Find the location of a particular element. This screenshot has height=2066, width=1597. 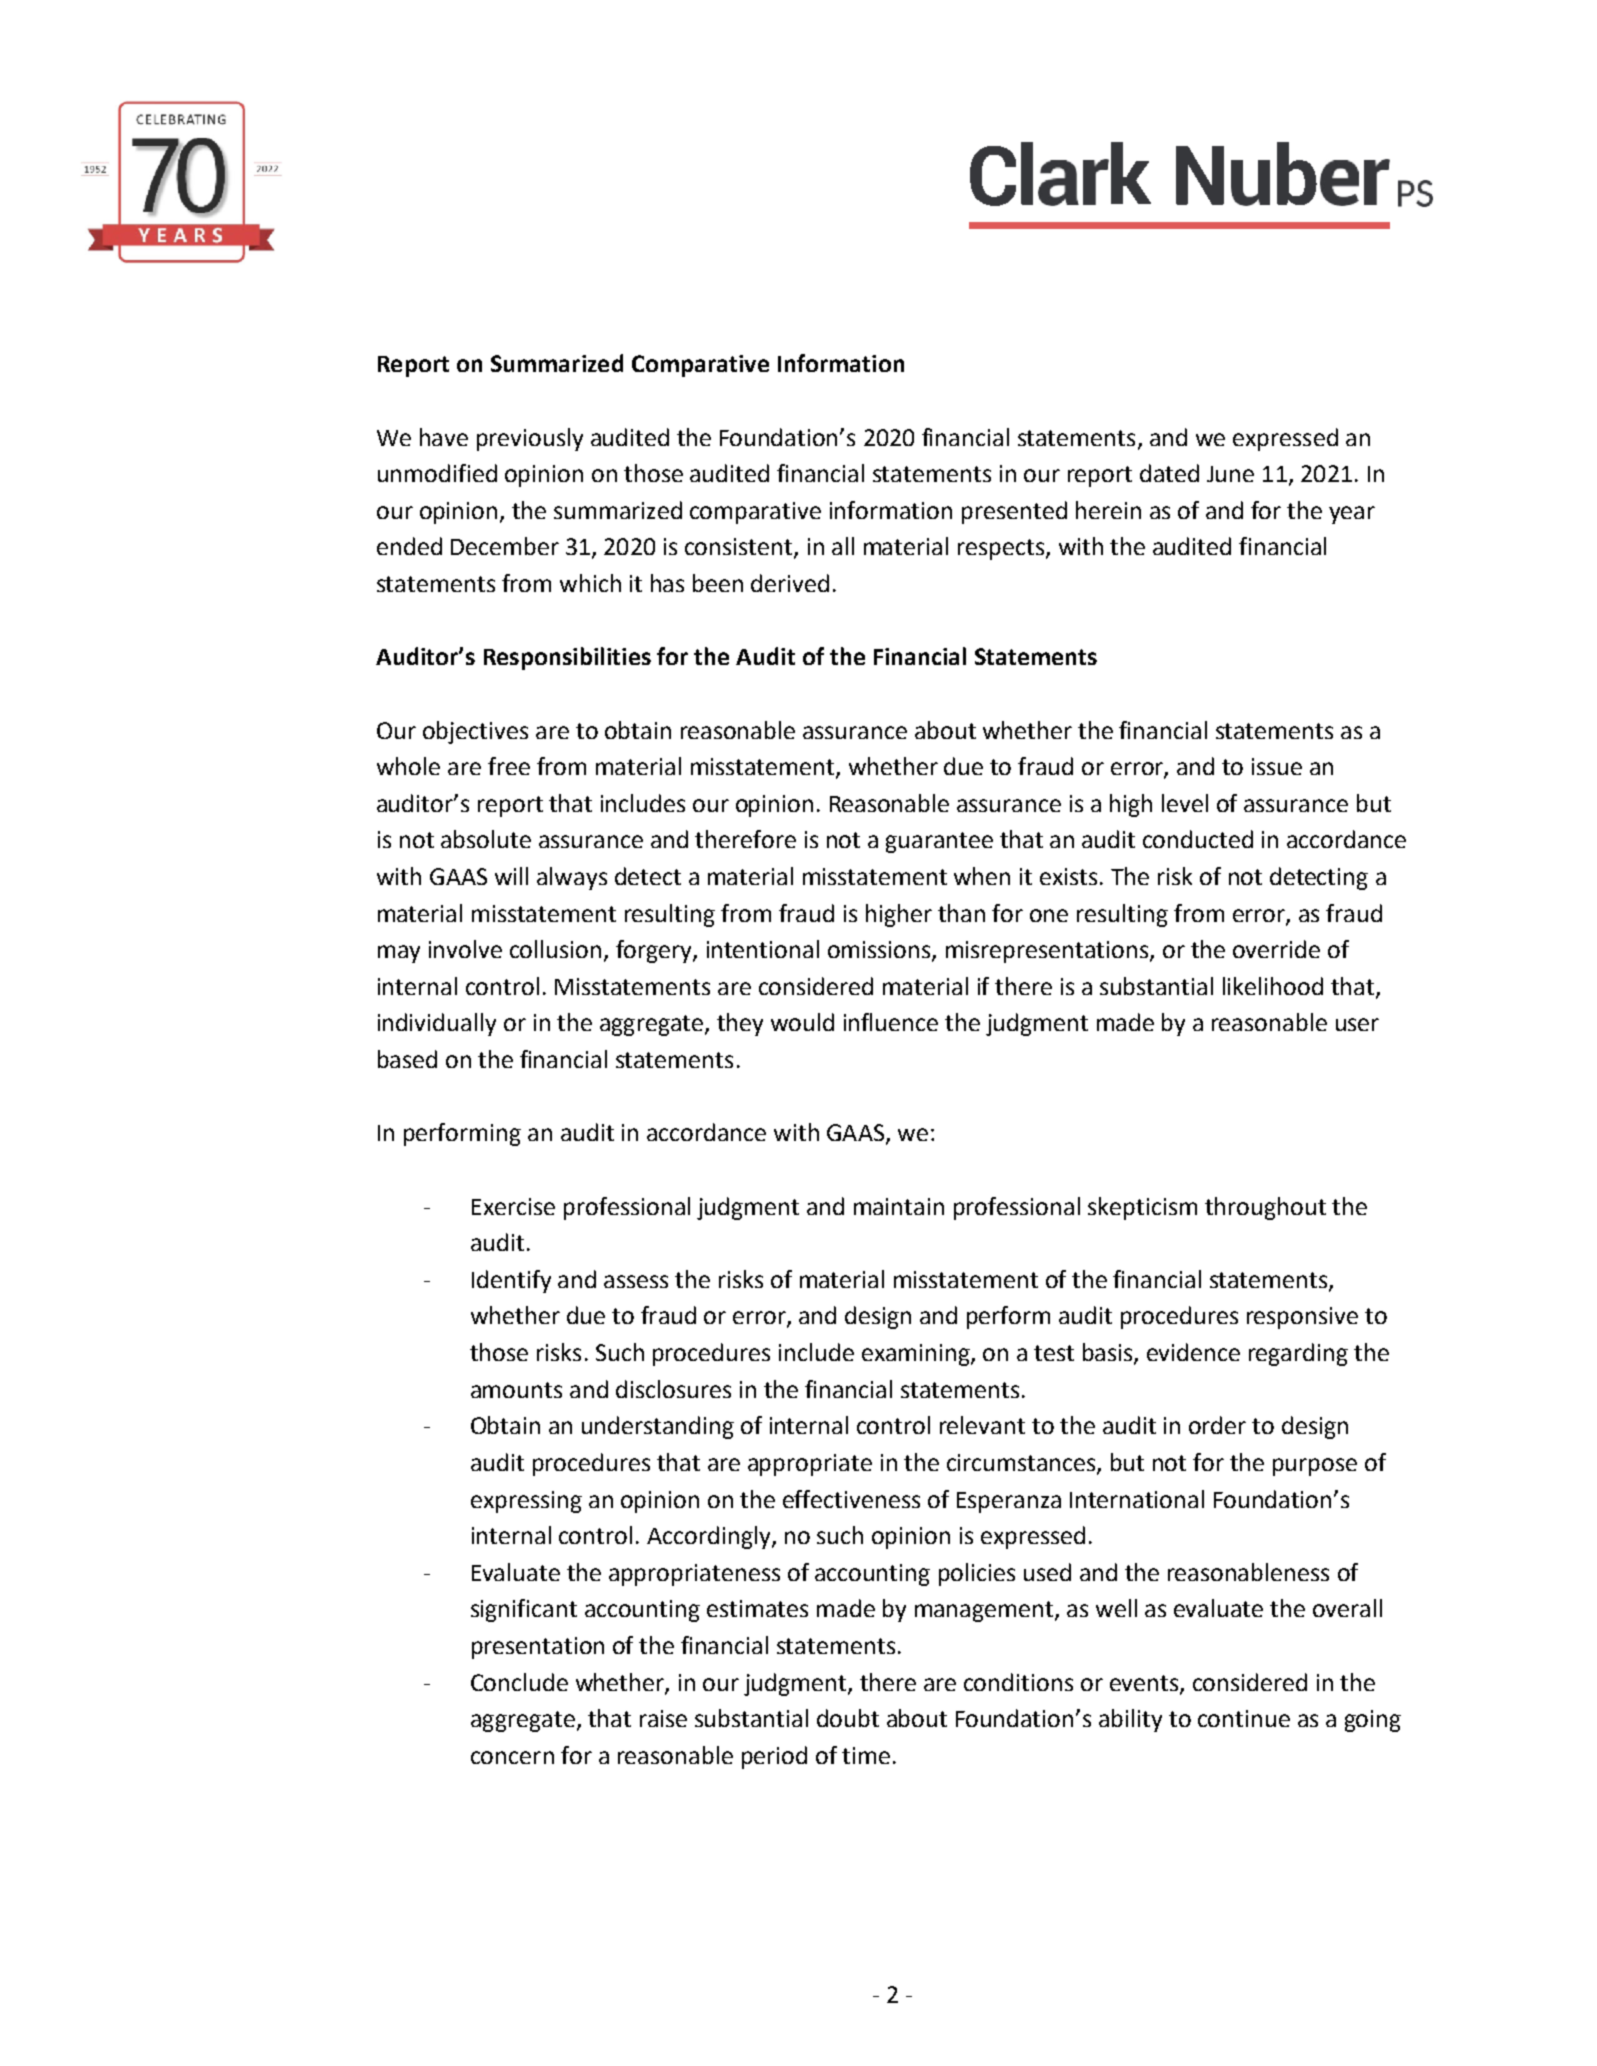

examining is located at coordinates (917, 1355).
